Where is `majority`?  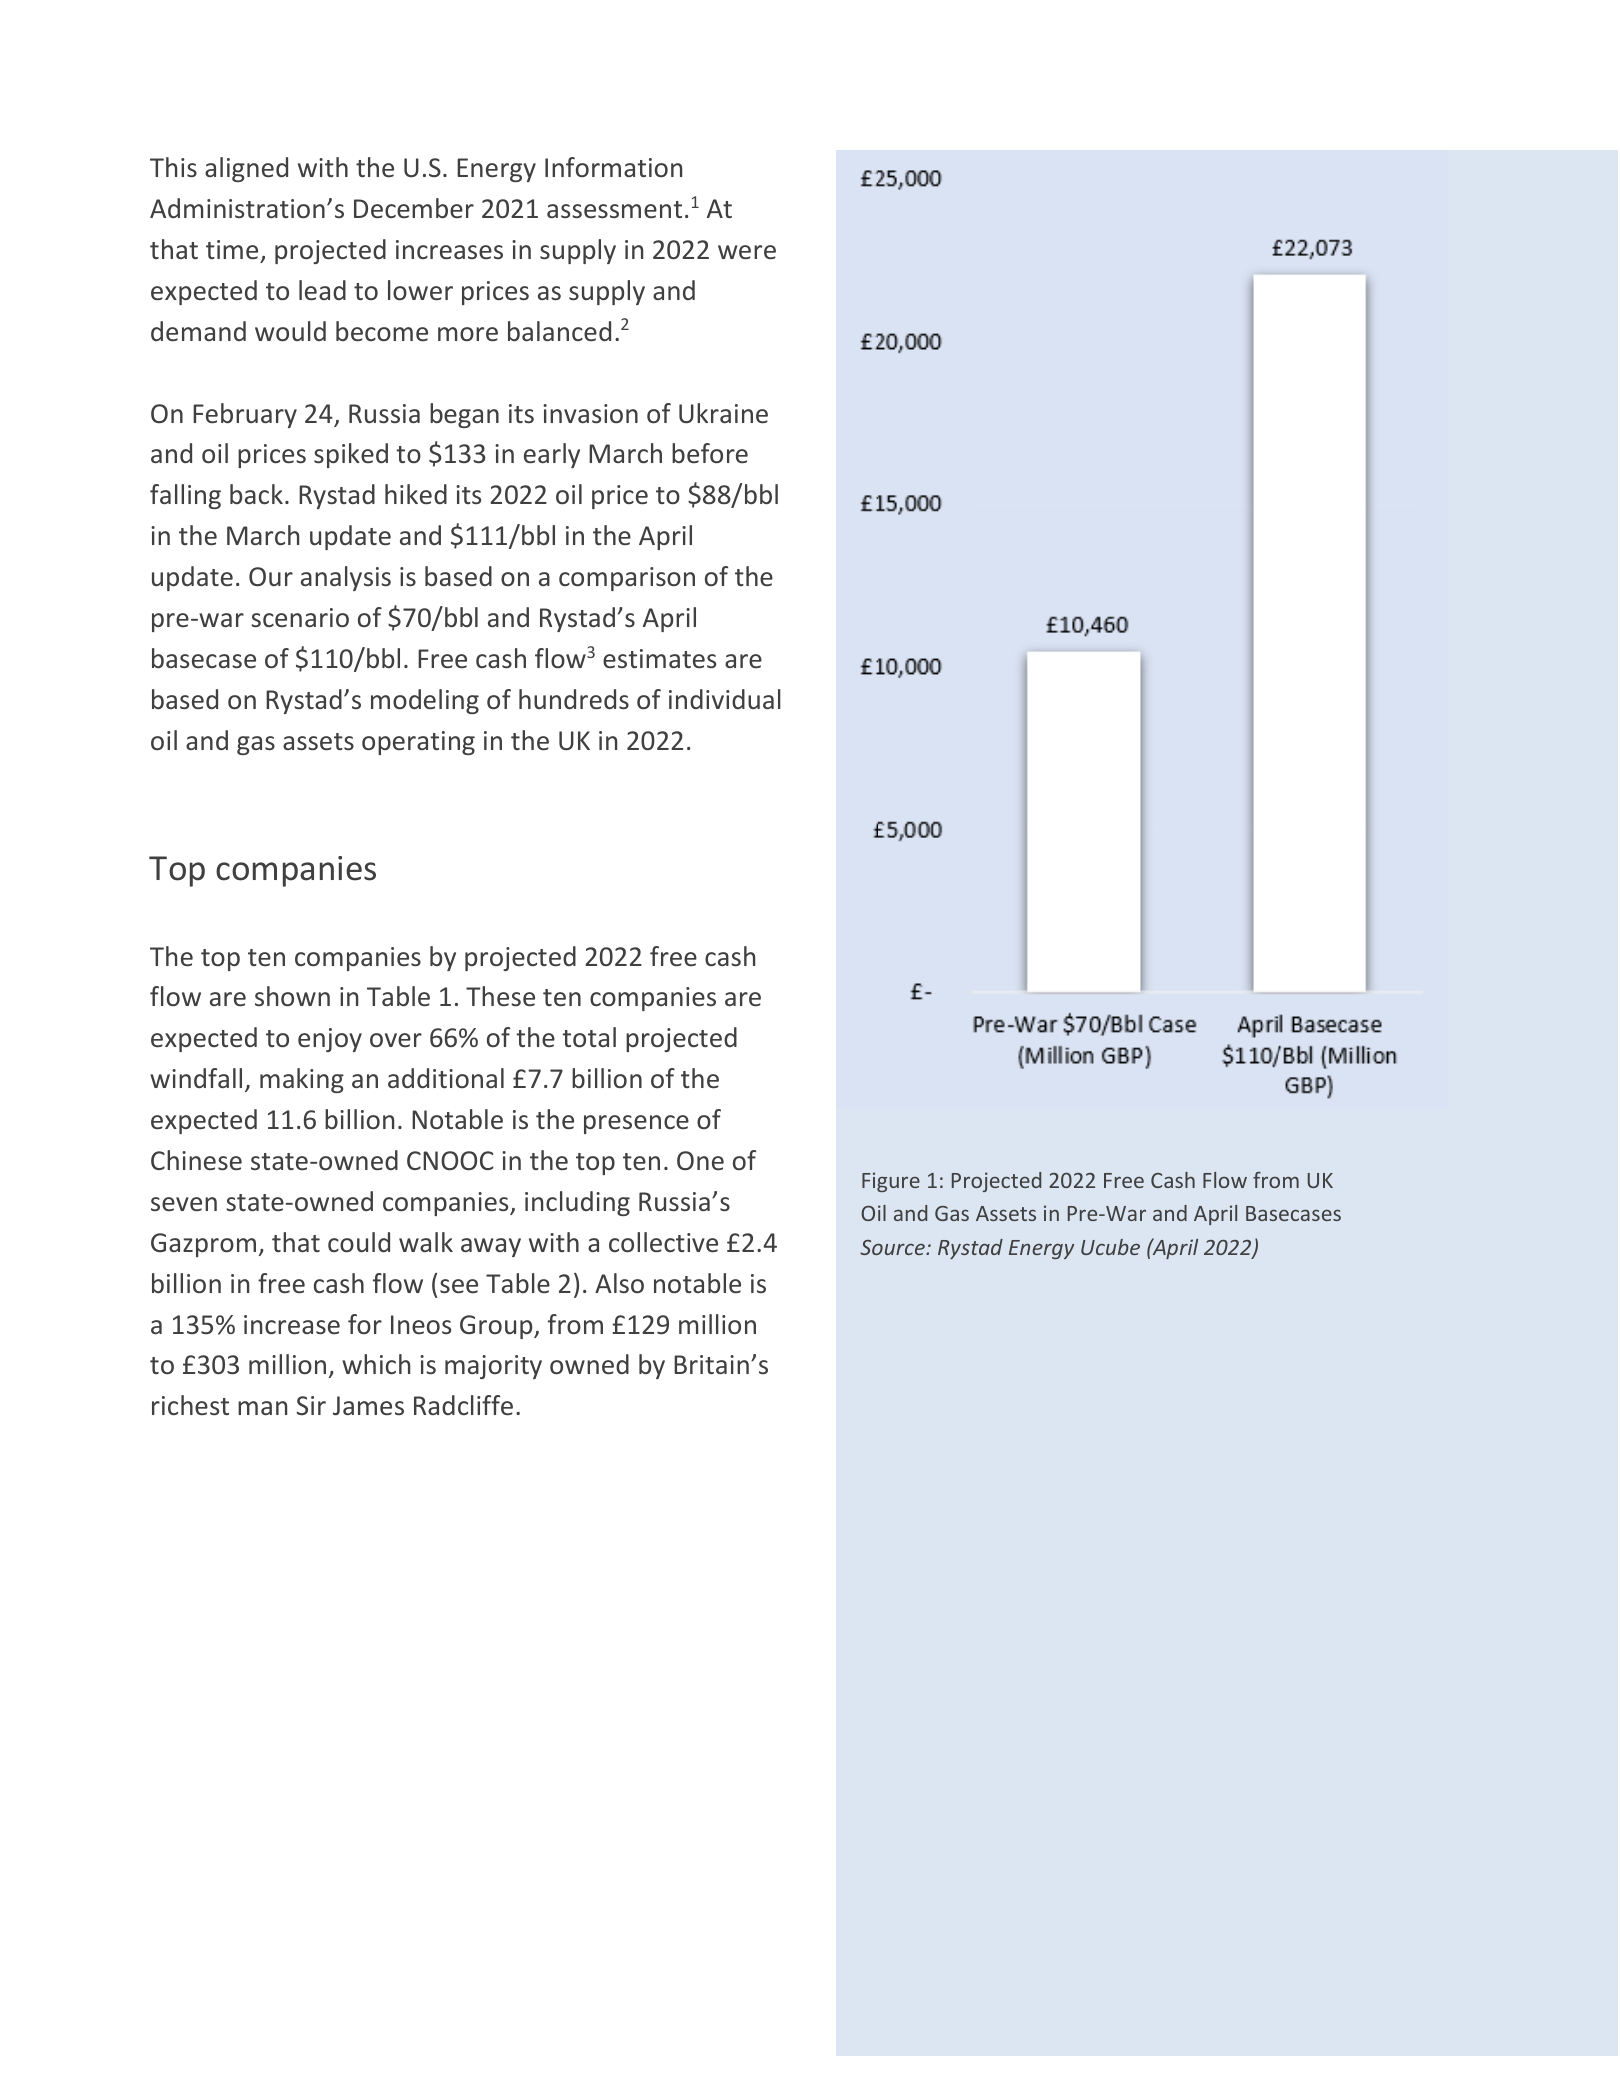 majority is located at coordinates (493, 1367).
